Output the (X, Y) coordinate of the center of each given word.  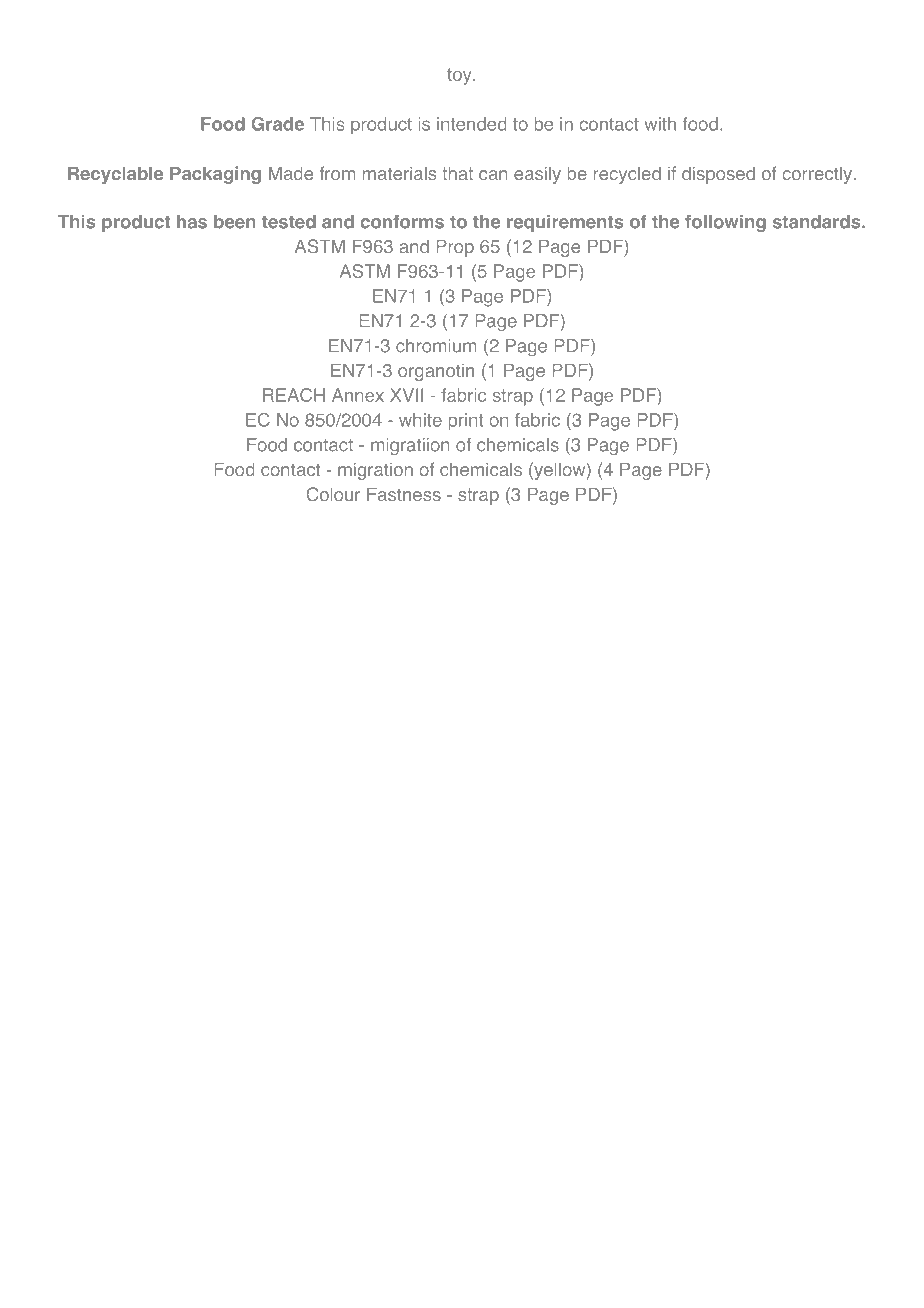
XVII (406, 395)
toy (460, 76)
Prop (455, 248)
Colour (333, 494)
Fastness (404, 494)
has (192, 222)
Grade (277, 124)
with (660, 124)
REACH (294, 395)
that (457, 173)
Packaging (215, 175)
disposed (718, 175)
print (465, 422)
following (725, 223)
